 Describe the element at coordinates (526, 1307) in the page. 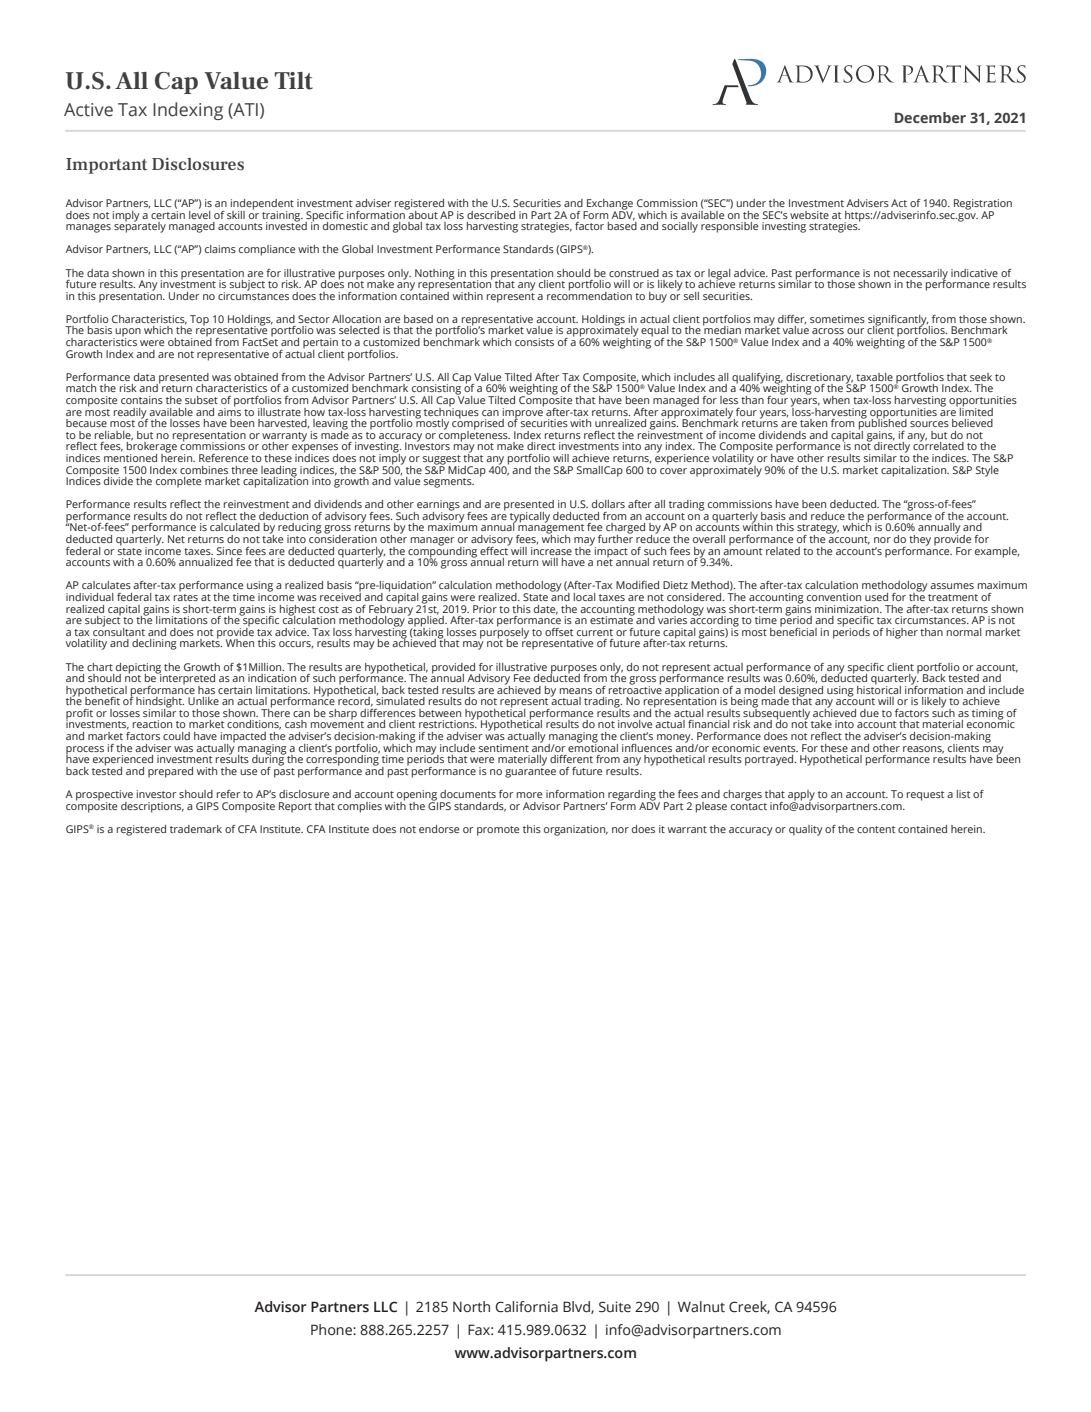

I see `California` at that location.
